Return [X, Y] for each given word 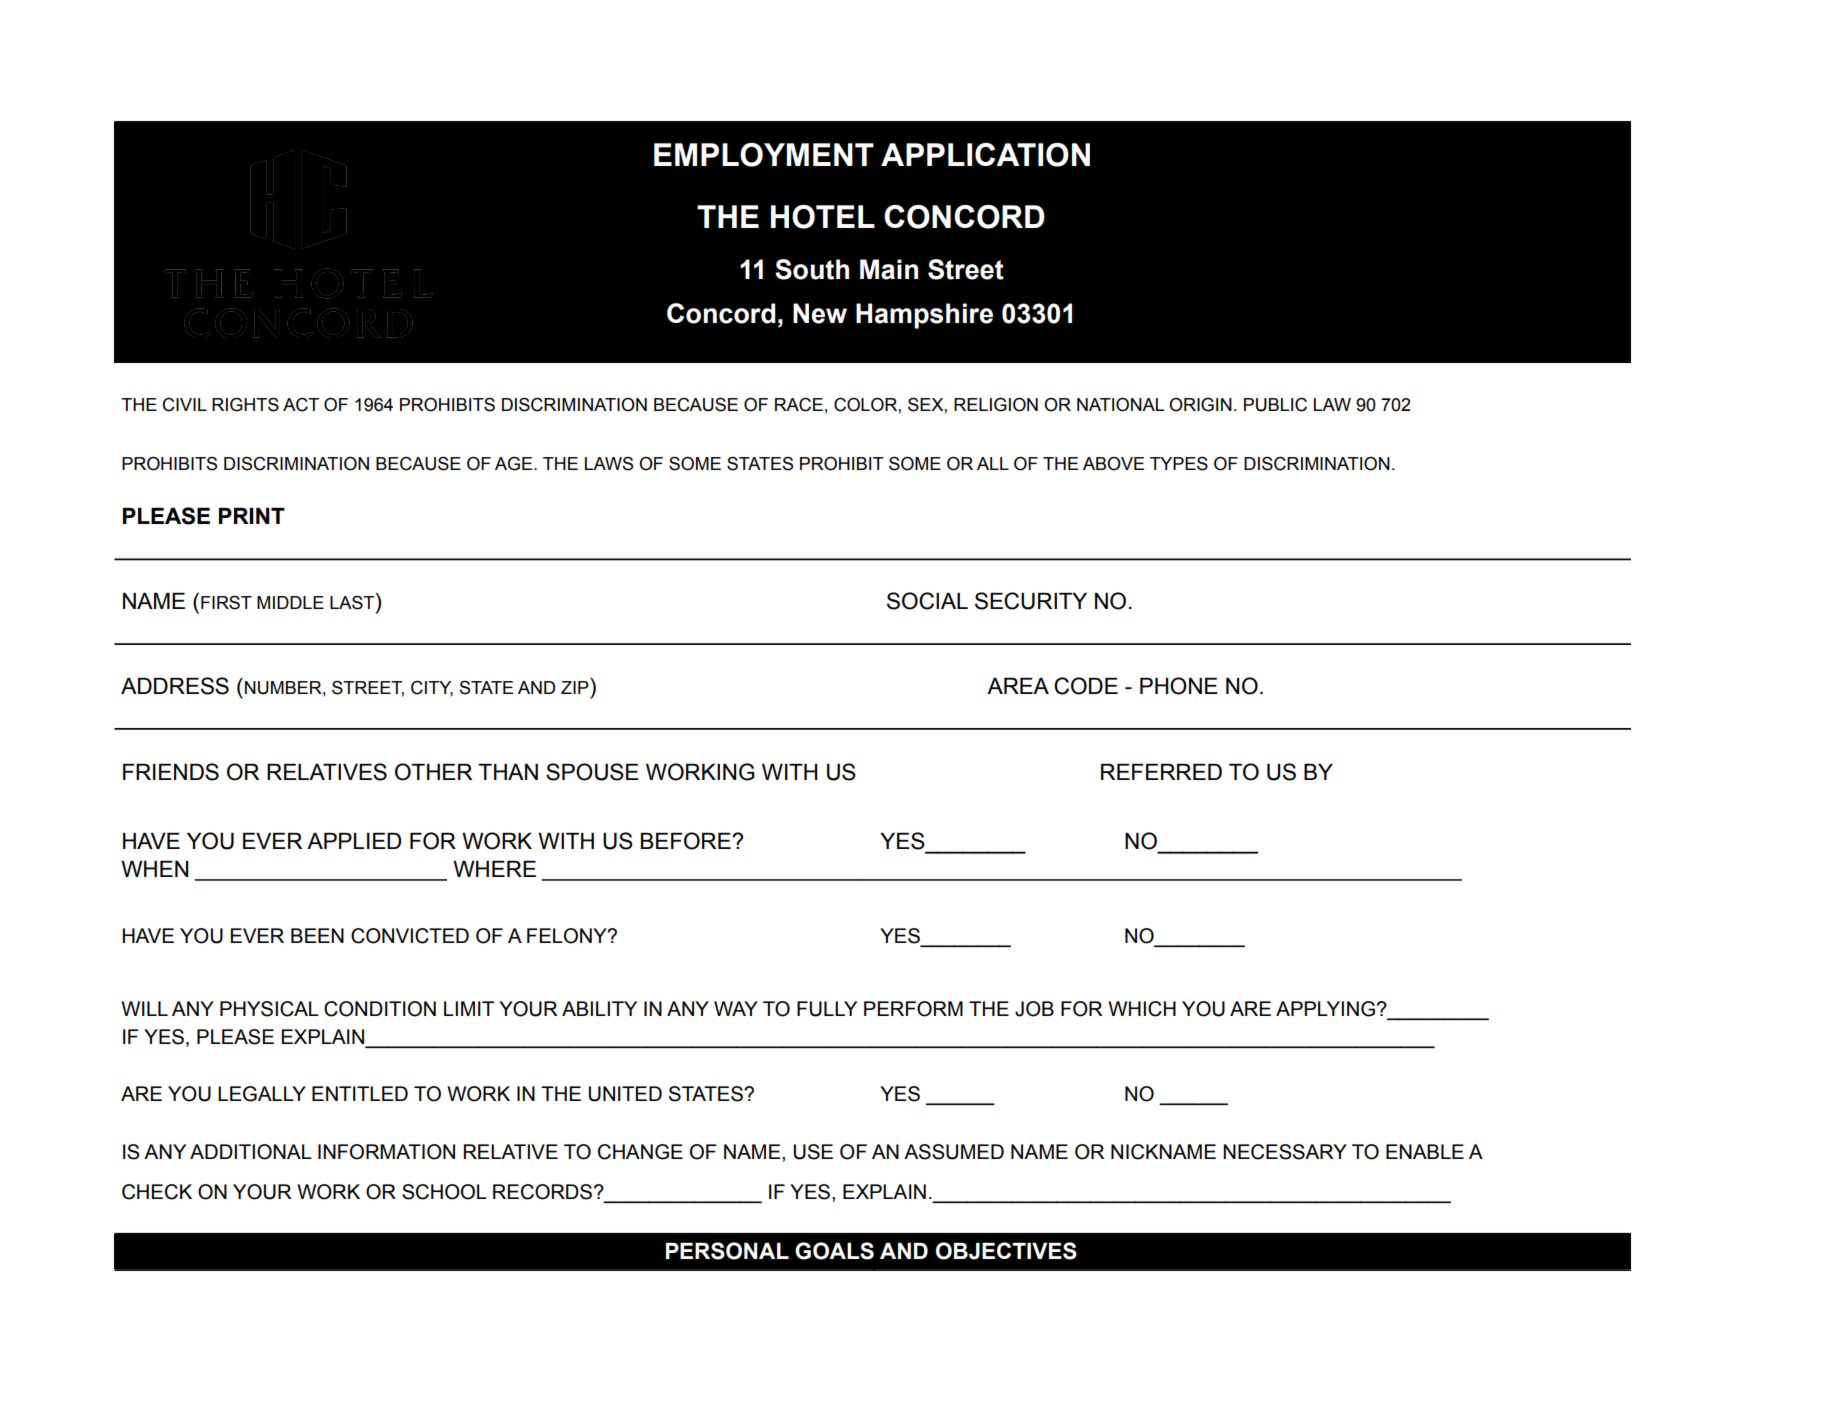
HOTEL [823, 217]
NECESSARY [1285, 1152]
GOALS [834, 1251]
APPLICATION [985, 155]
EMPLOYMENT [764, 155]
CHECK [157, 1192]
